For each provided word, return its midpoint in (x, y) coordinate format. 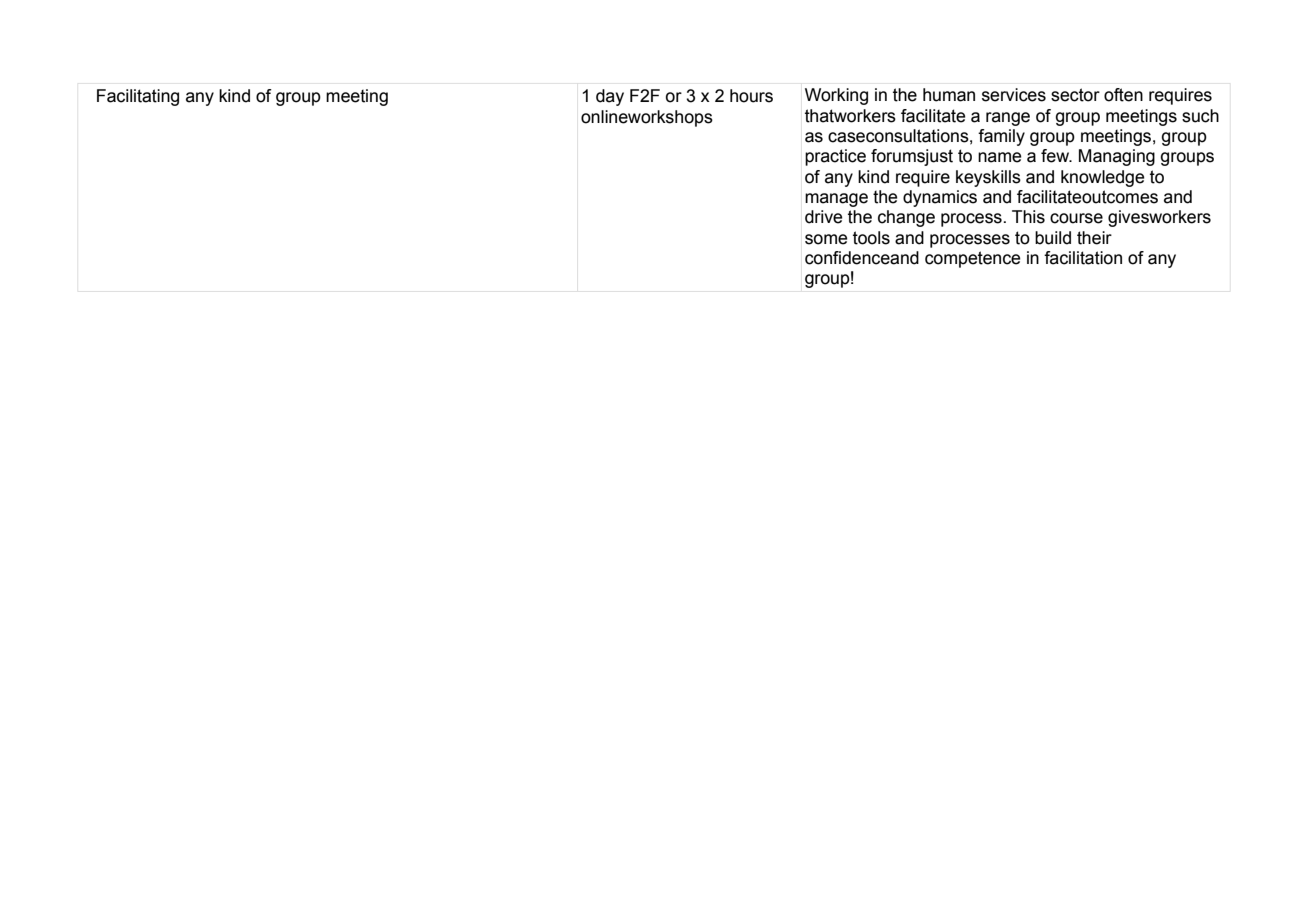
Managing (1117, 157)
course (1076, 218)
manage (836, 200)
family (1001, 137)
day (610, 97)
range (1008, 119)
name (999, 157)
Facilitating (138, 97)
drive (823, 217)
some (826, 239)
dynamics (940, 198)
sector (1075, 95)
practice (835, 157)
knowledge (1102, 178)
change (906, 218)
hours (751, 96)
